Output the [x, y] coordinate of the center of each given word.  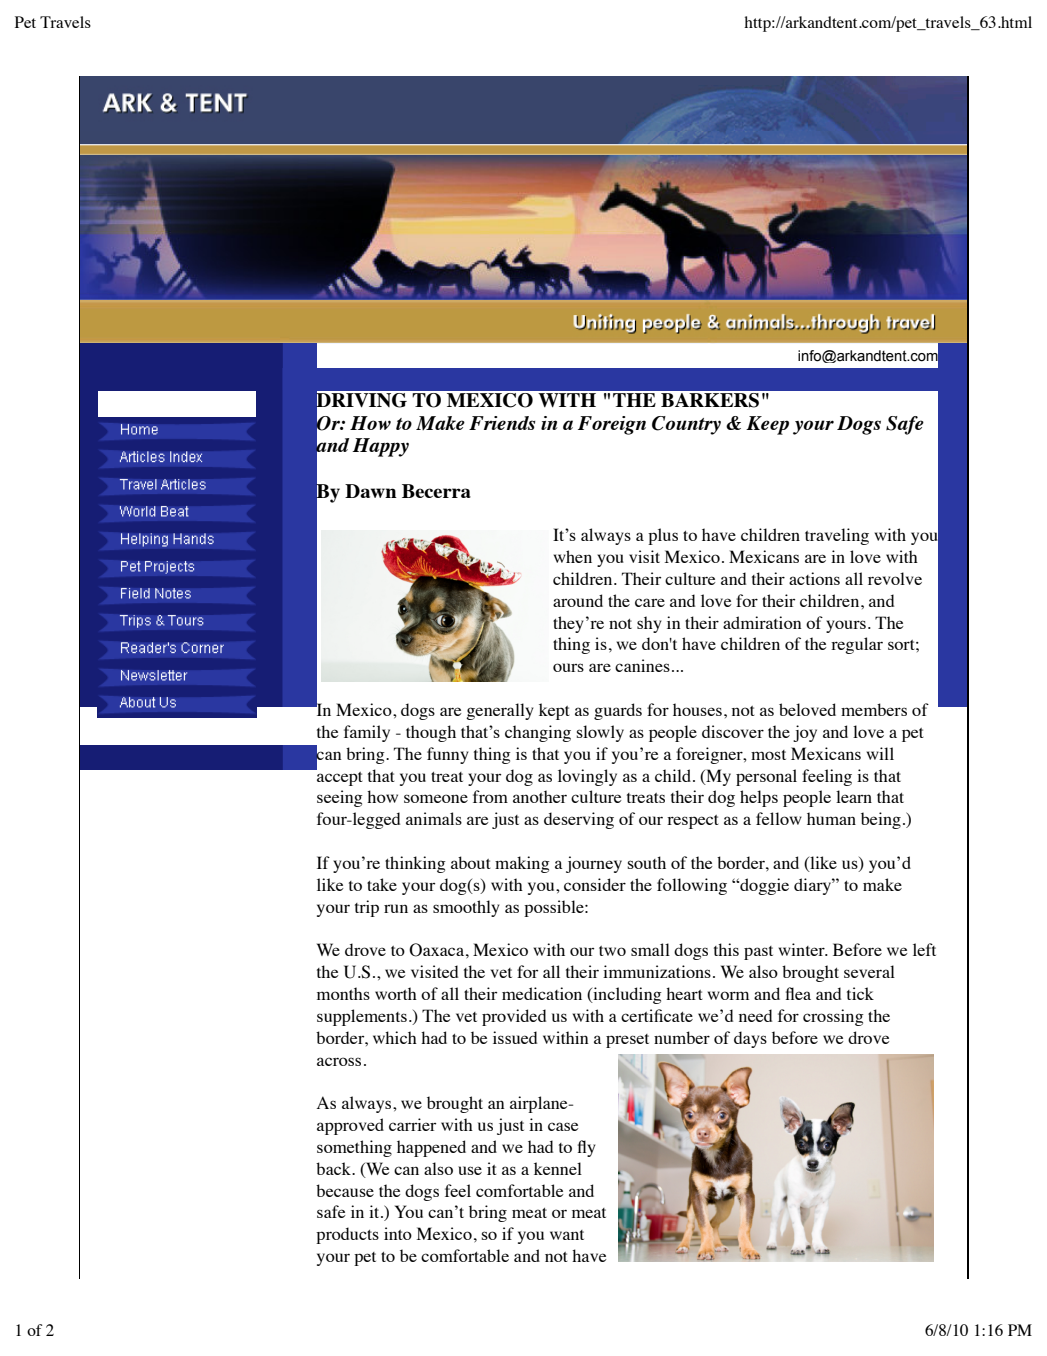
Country [686, 425]
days [750, 1039]
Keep [767, 425]
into [398, 1233]
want [567, 1235]
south [647, 862]
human [831, 818]
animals [434, 818]
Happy [380, 447]
